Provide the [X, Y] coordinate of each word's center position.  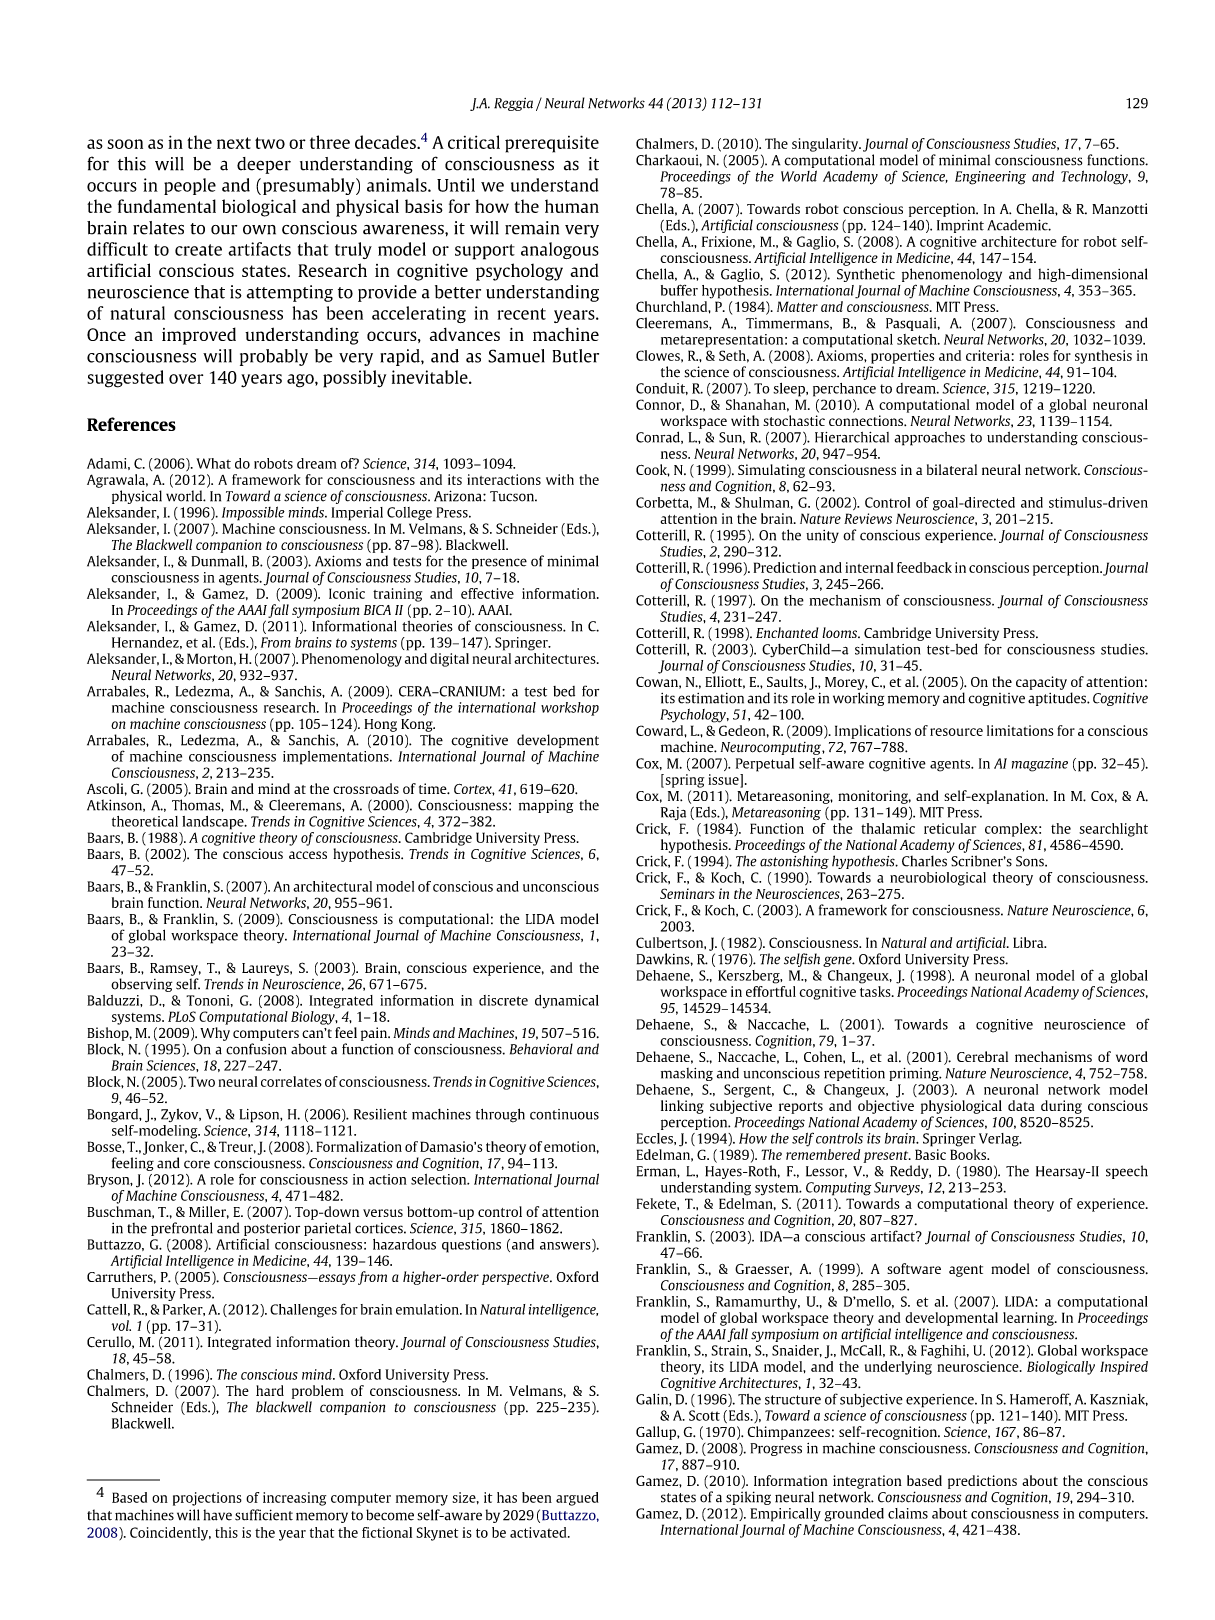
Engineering [990, 178]
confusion [256, 1049]
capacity [1041, 683]
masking [687, 1074]
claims [908, 1513]
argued [577, 1499]
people [190, 186]
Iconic [347, 593]
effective [487, 593]
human [572, 206]
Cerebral [982, 1056]
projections [207, 1499]
